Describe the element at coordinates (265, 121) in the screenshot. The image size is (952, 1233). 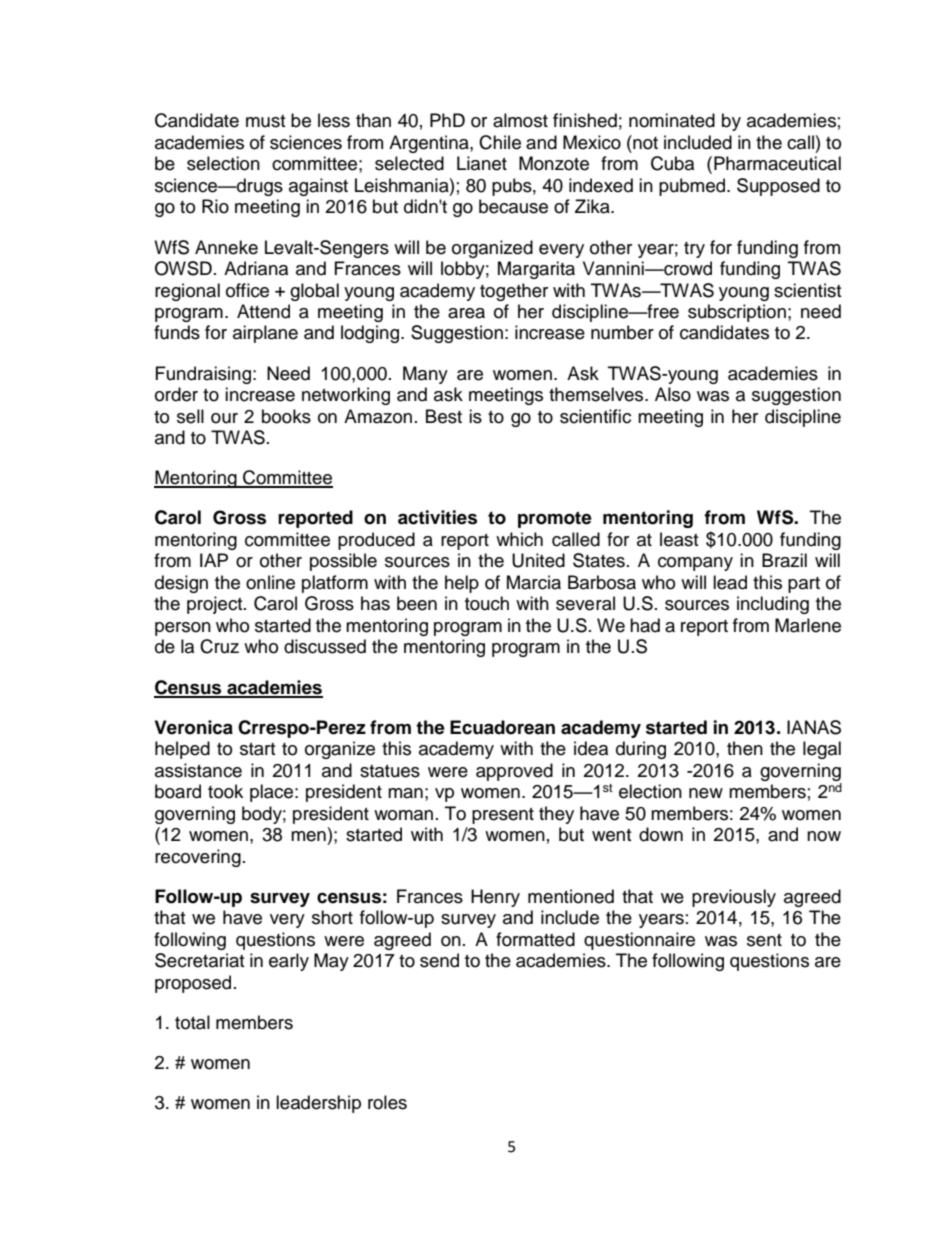
I see `must` at that location.
